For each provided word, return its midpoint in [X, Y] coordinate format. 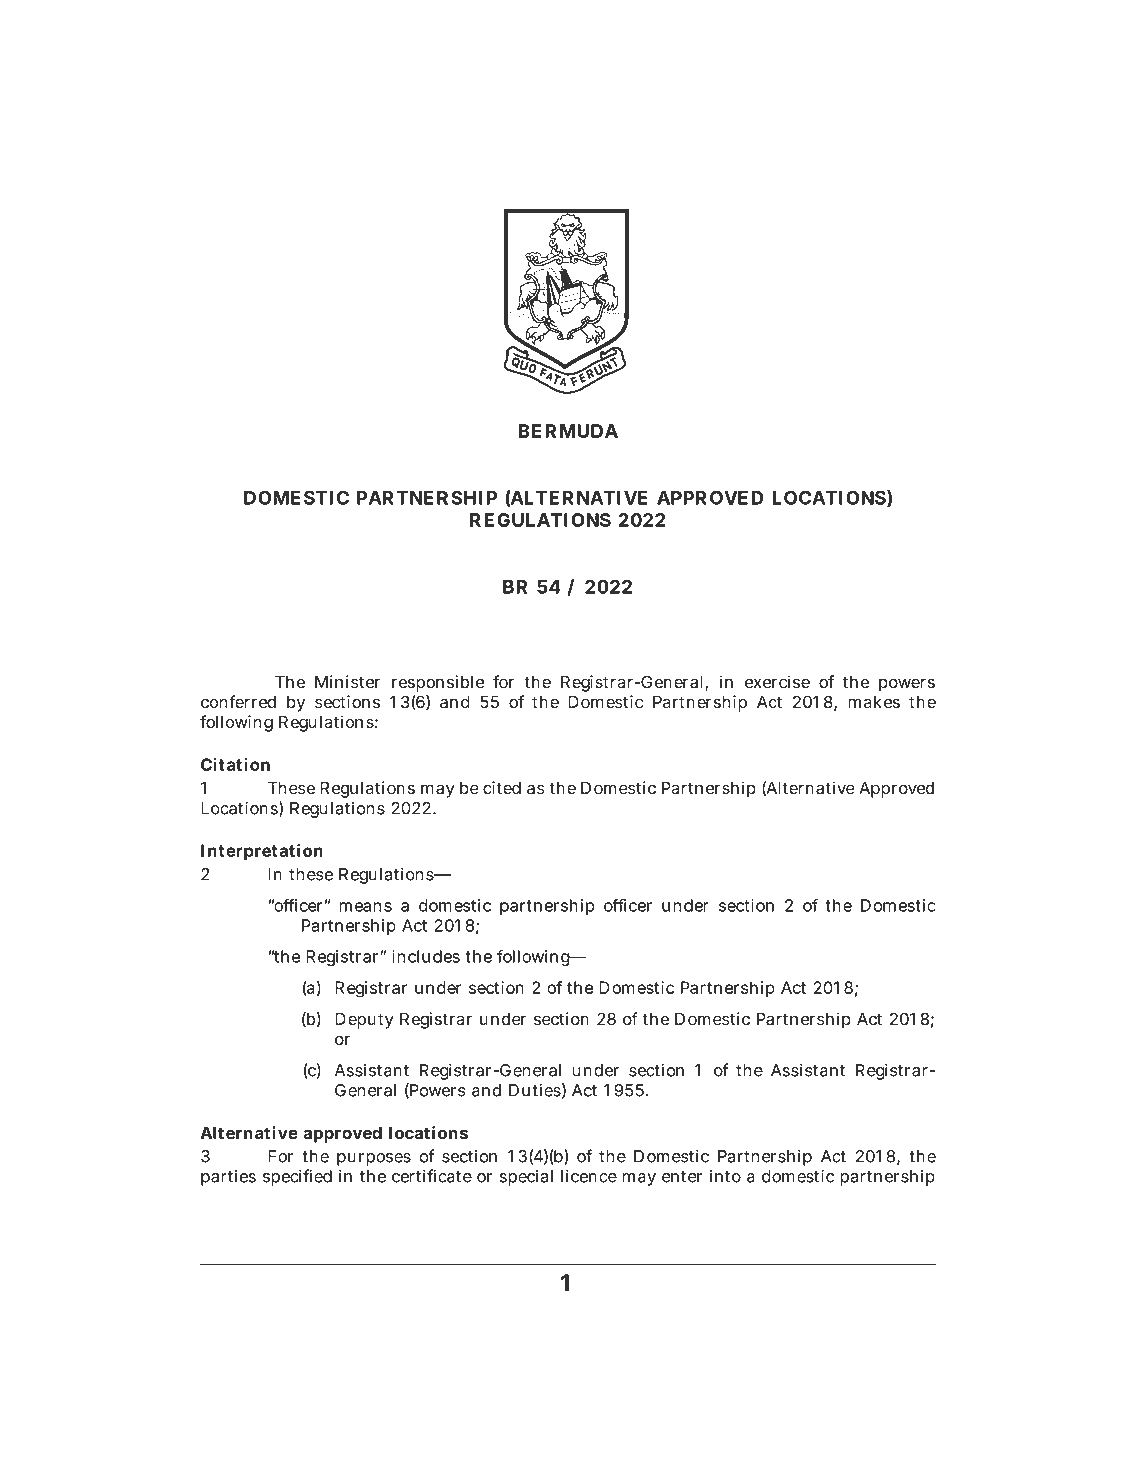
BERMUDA [568, 431]
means [365, 907]
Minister [347, 682]
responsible [438, 683]
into [725, 1176]
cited [502, 788]
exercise [777, 682]
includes [426, 956]
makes [874, 702]
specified [297, 1177]
